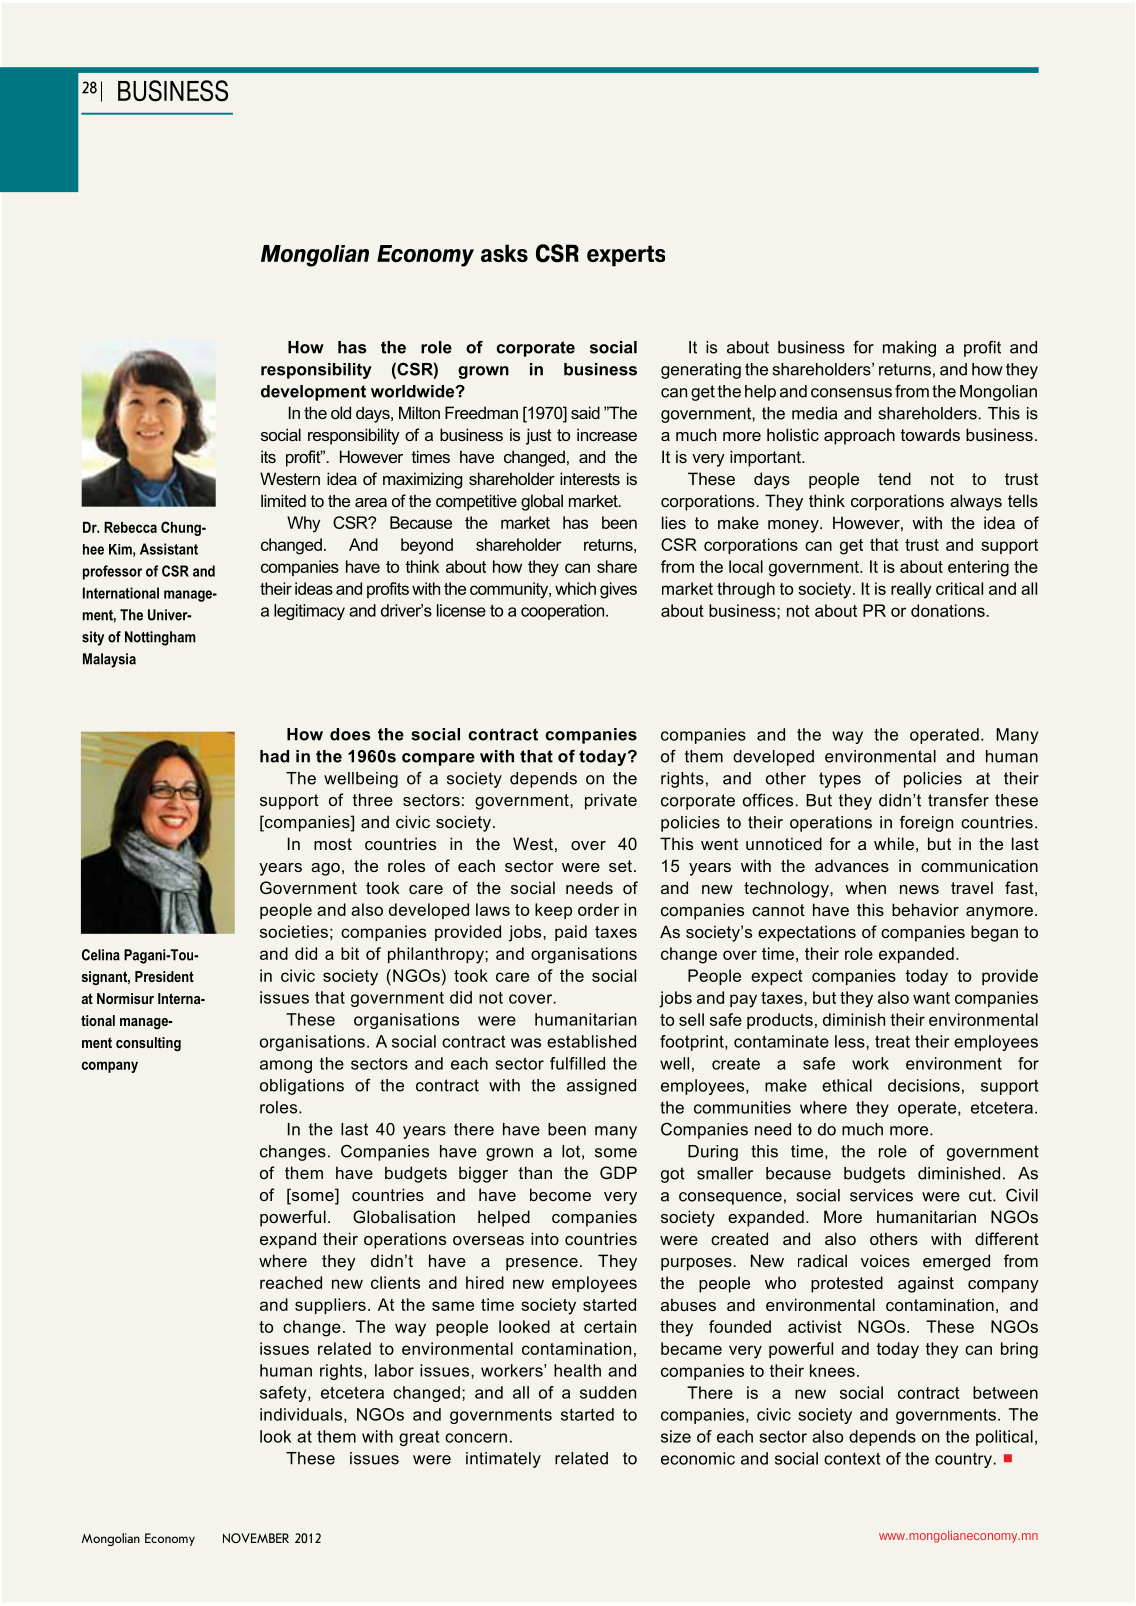 The width and height of the screenshot is (1136, 1606). What do you see at coordinates (894, 843) in the screenshot?
I see `while` at bounding box center [894, 843].
